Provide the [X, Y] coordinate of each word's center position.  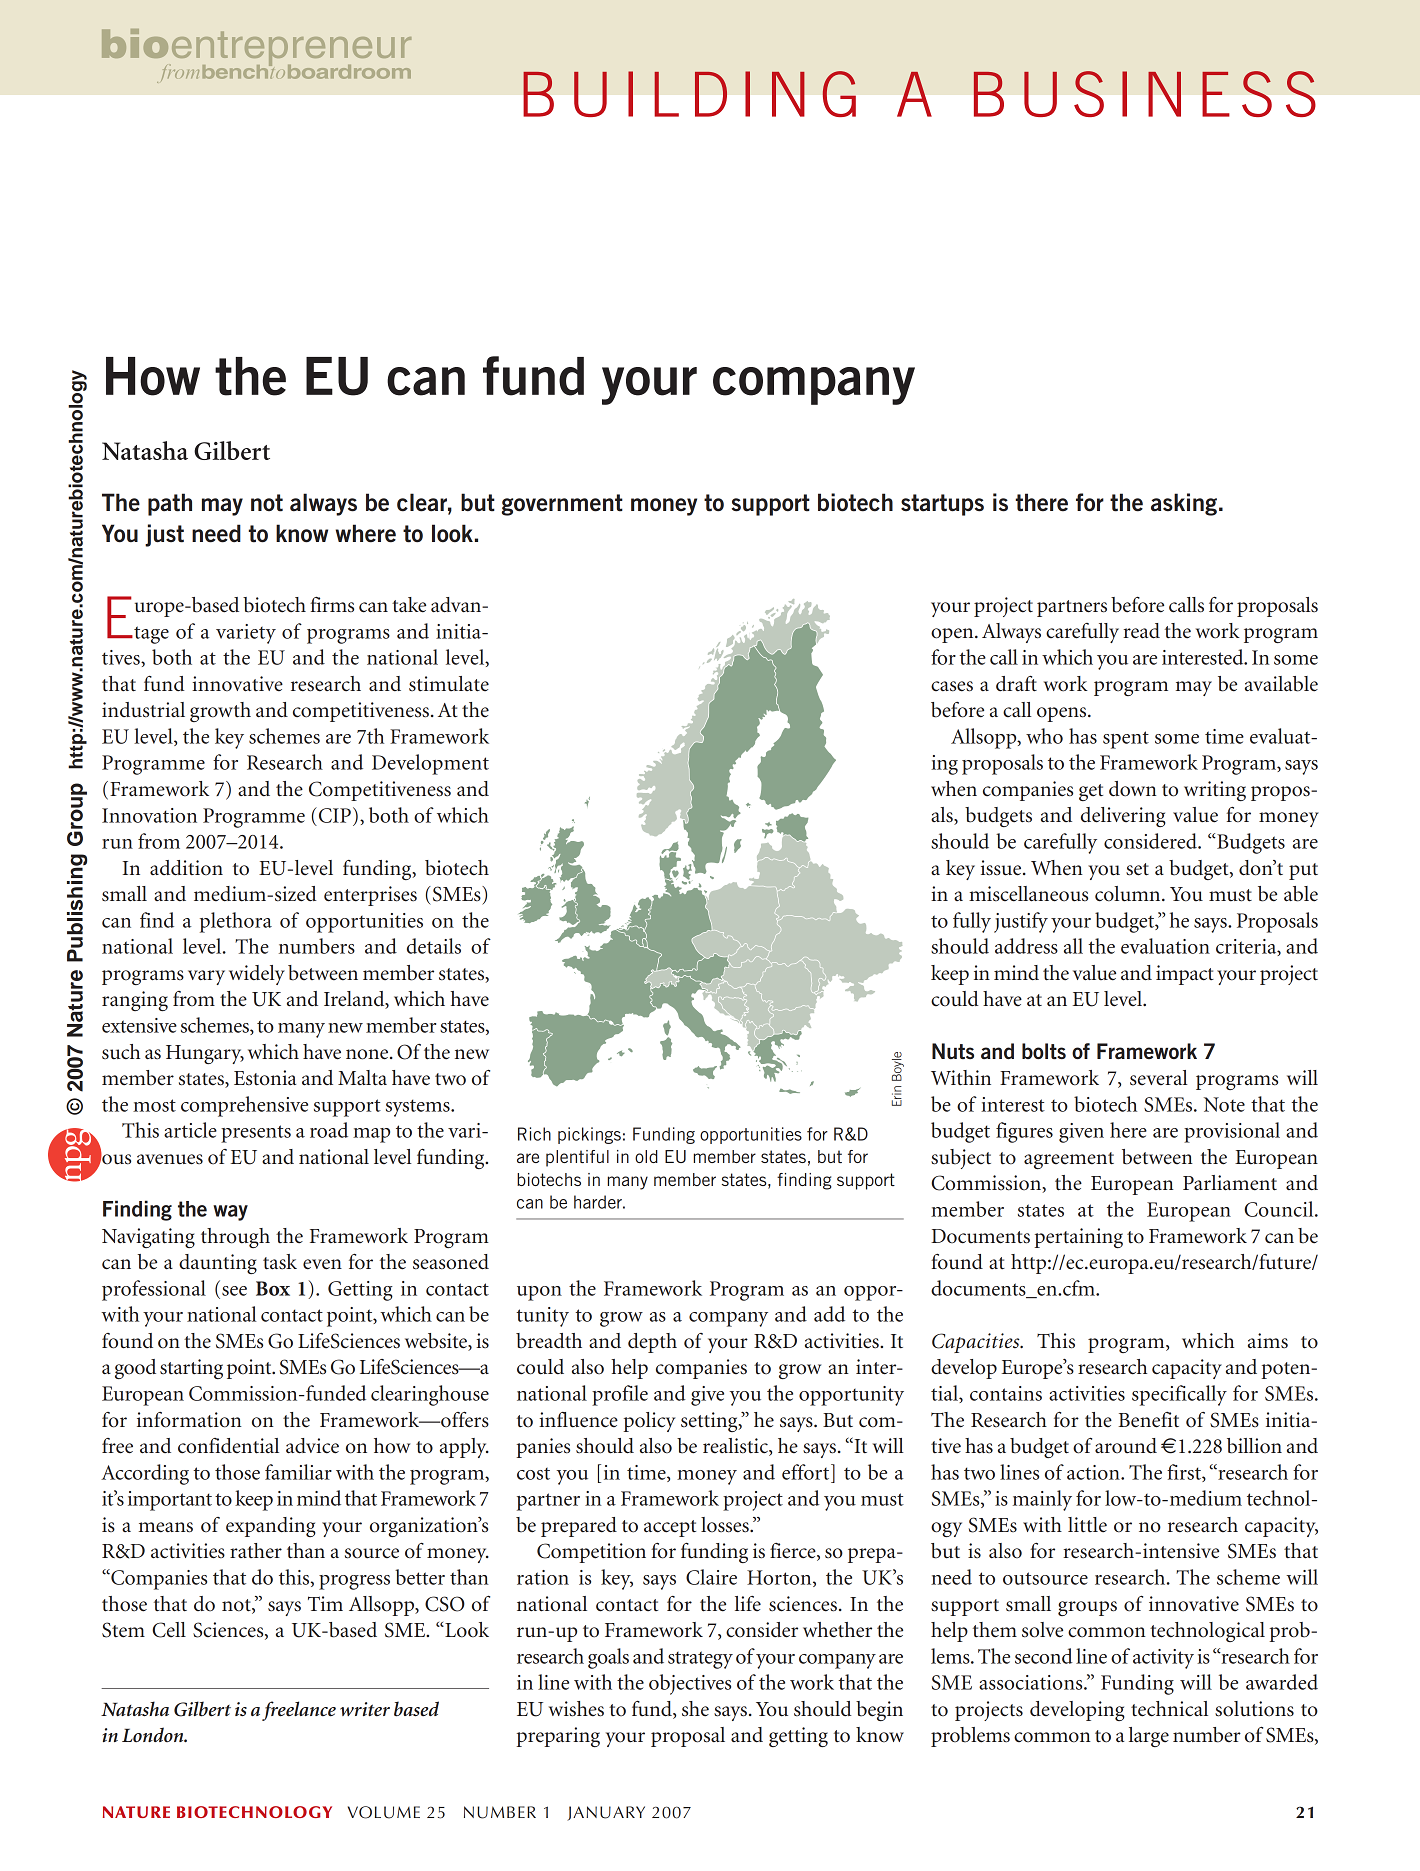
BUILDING [689, 94]
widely [257, 975]
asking [1184, 504]
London [154, 1734]
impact [1185, 975]
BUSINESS [1145, 94]
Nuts [953, 1051]
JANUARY [606, 1813]
